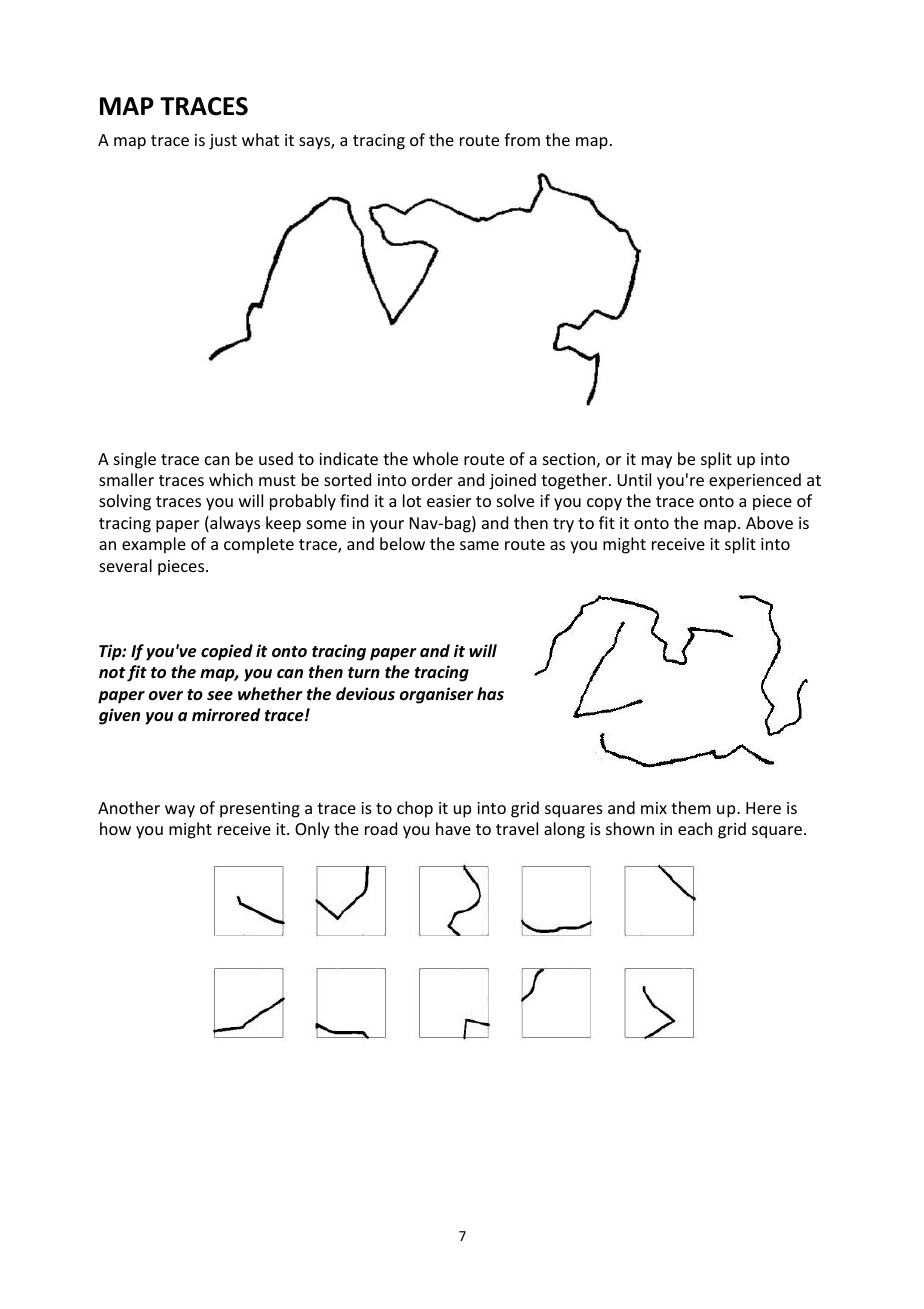 Image resolution: width=924 pixels, height=1309 pixels. What do you see at coordinates (435, 458) in the screenshot?
I see `whole` at bounding box center [435, 458].
